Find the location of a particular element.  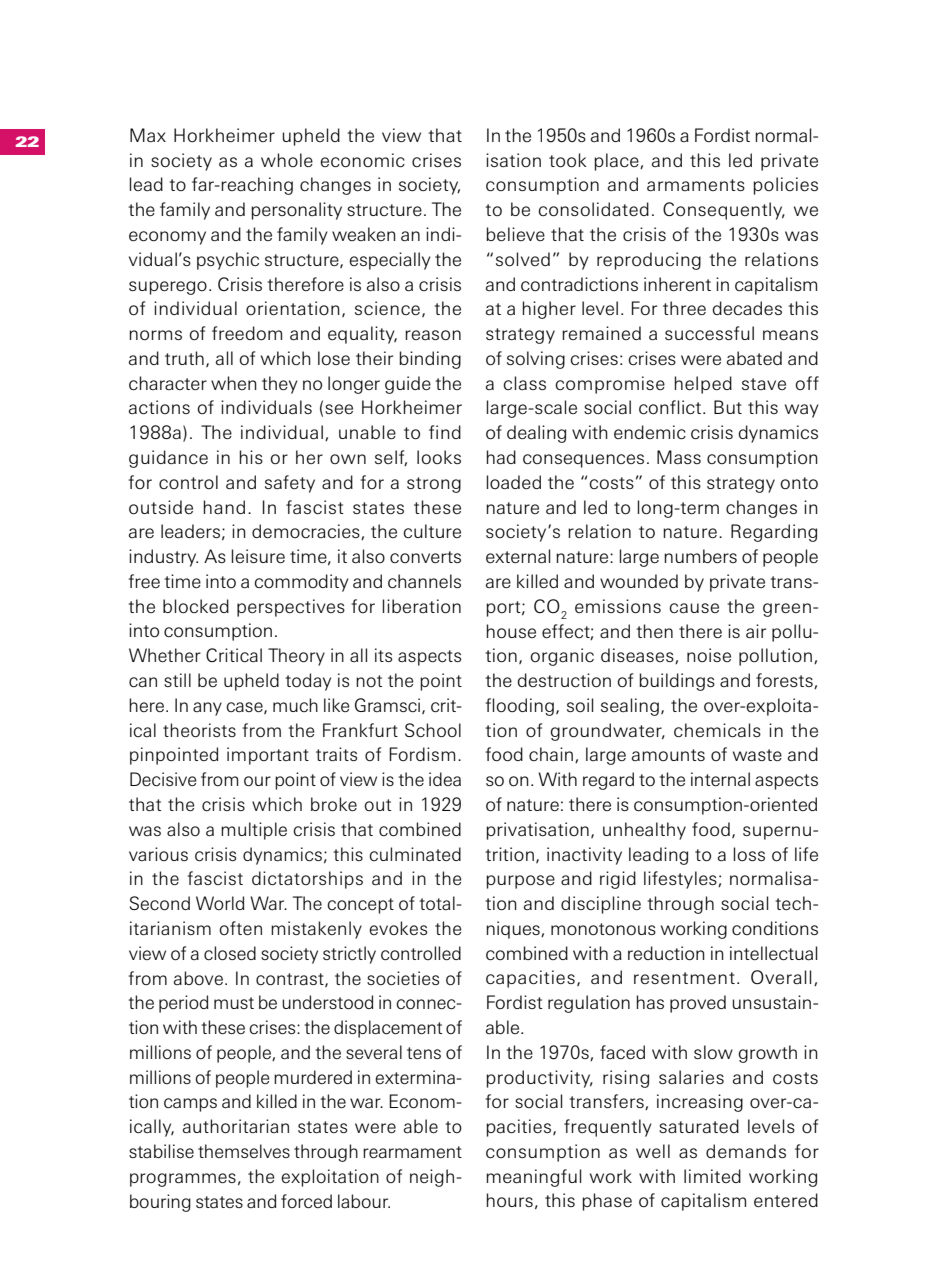

armaments is located at coordinates (696, 185).
